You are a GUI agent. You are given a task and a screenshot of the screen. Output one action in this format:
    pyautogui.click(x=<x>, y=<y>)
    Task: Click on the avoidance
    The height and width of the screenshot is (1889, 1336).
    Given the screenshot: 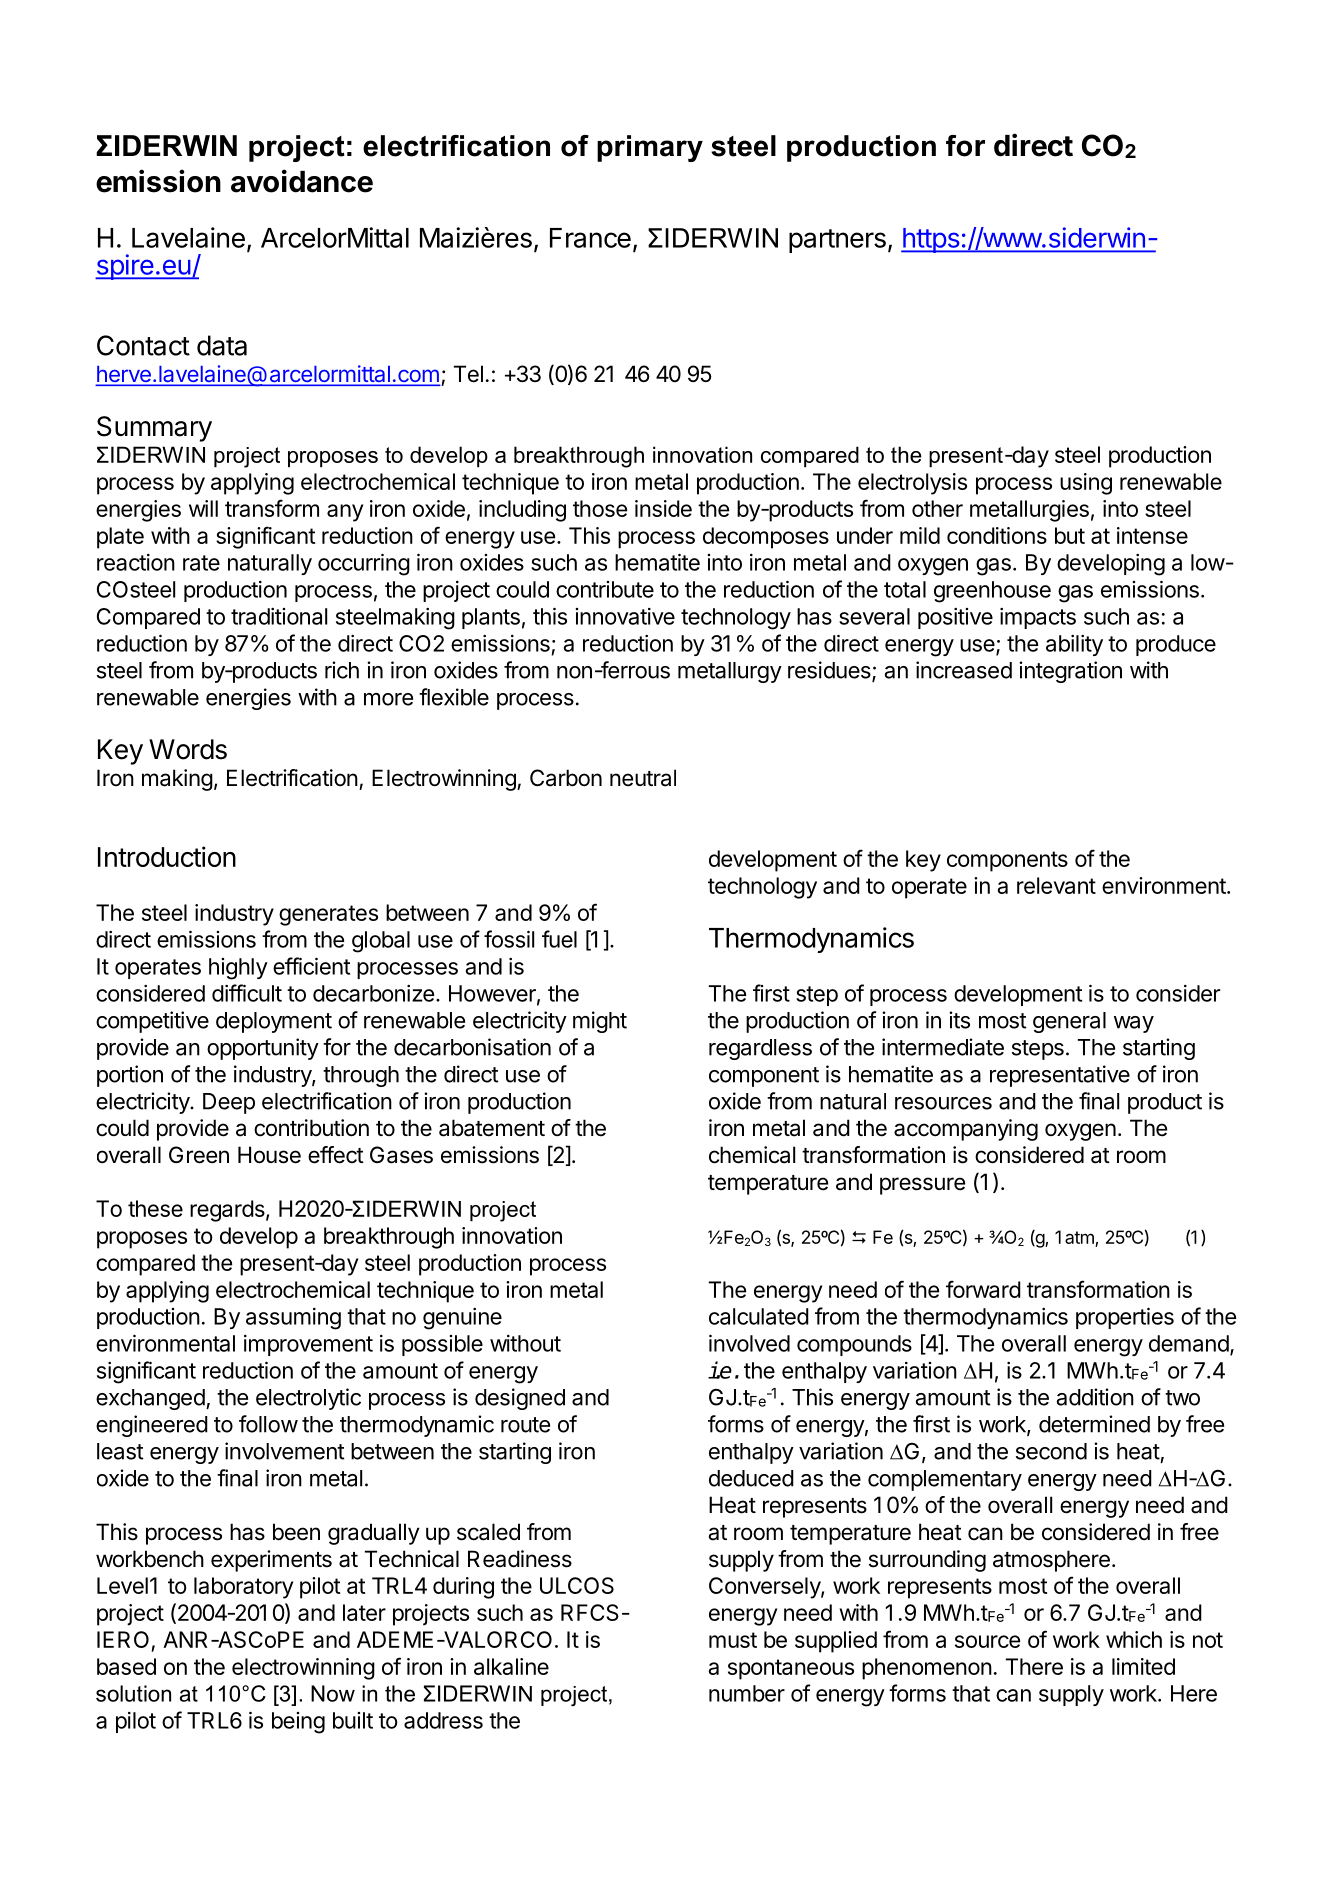 What is the action you would take?
    pyautogui.click(x=302, y=181)
